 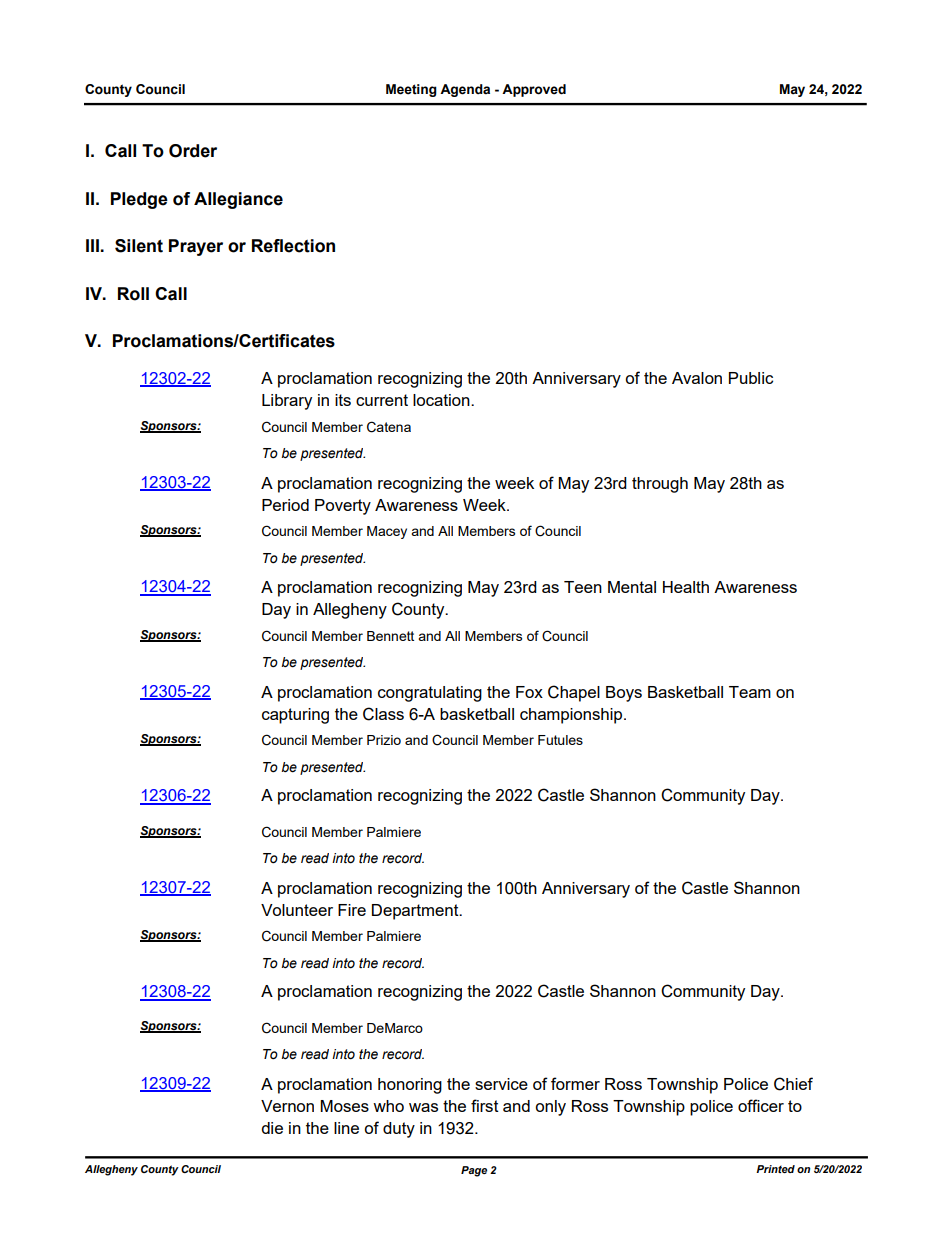 What do you see at coordinates (465, 90) in the image?
I see `Agenda` at bounding box center [465, 90].
